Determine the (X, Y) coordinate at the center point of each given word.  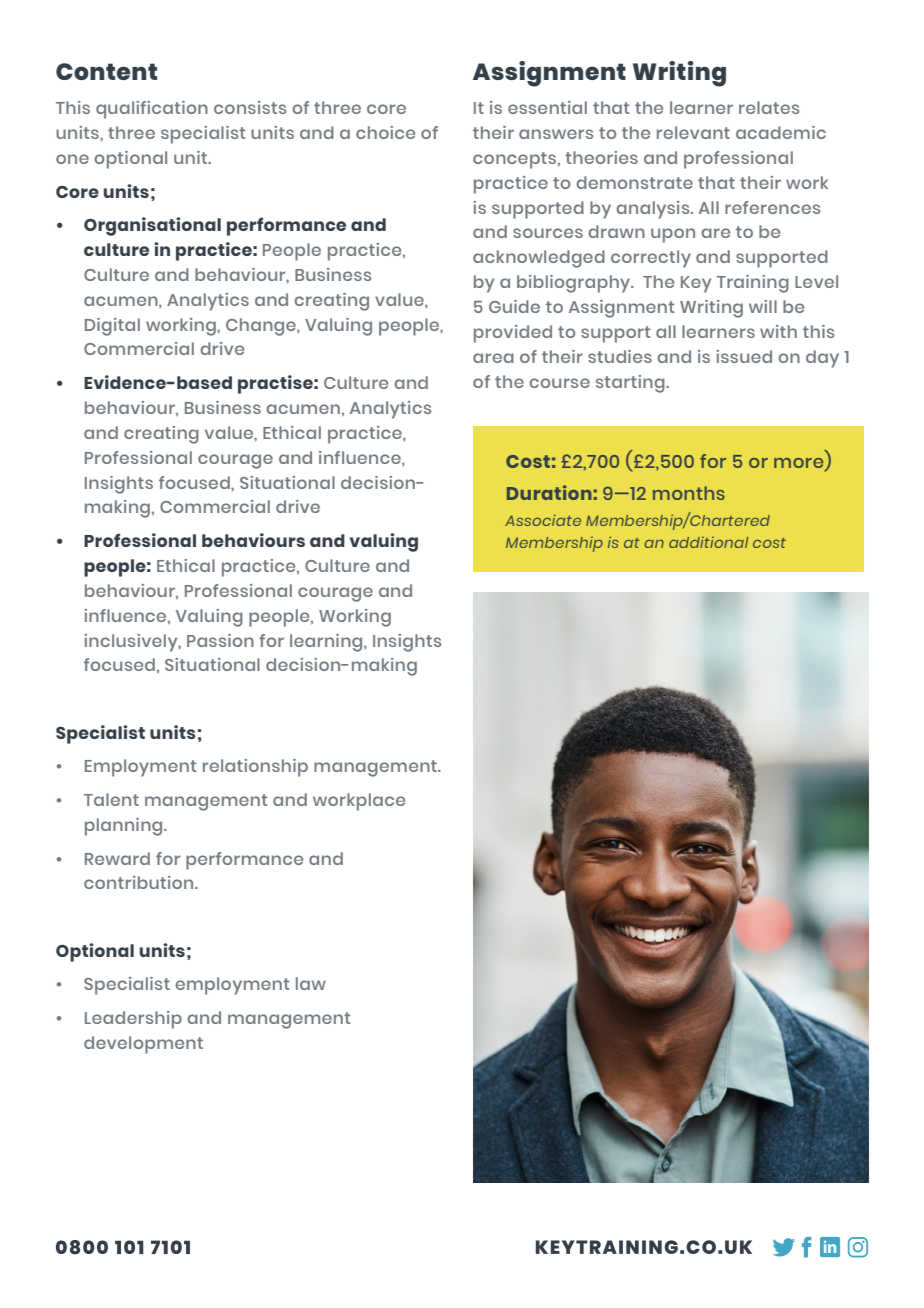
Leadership (133, 1020)
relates (769, 107)
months (689, 493)
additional (708, 542)
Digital (112, 327)
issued (744, 356)
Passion (220, 640)
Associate (543, 520)
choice (385, 132)
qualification (152, 110)
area (493, 358)
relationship (255, 768)
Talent (111, 799)
